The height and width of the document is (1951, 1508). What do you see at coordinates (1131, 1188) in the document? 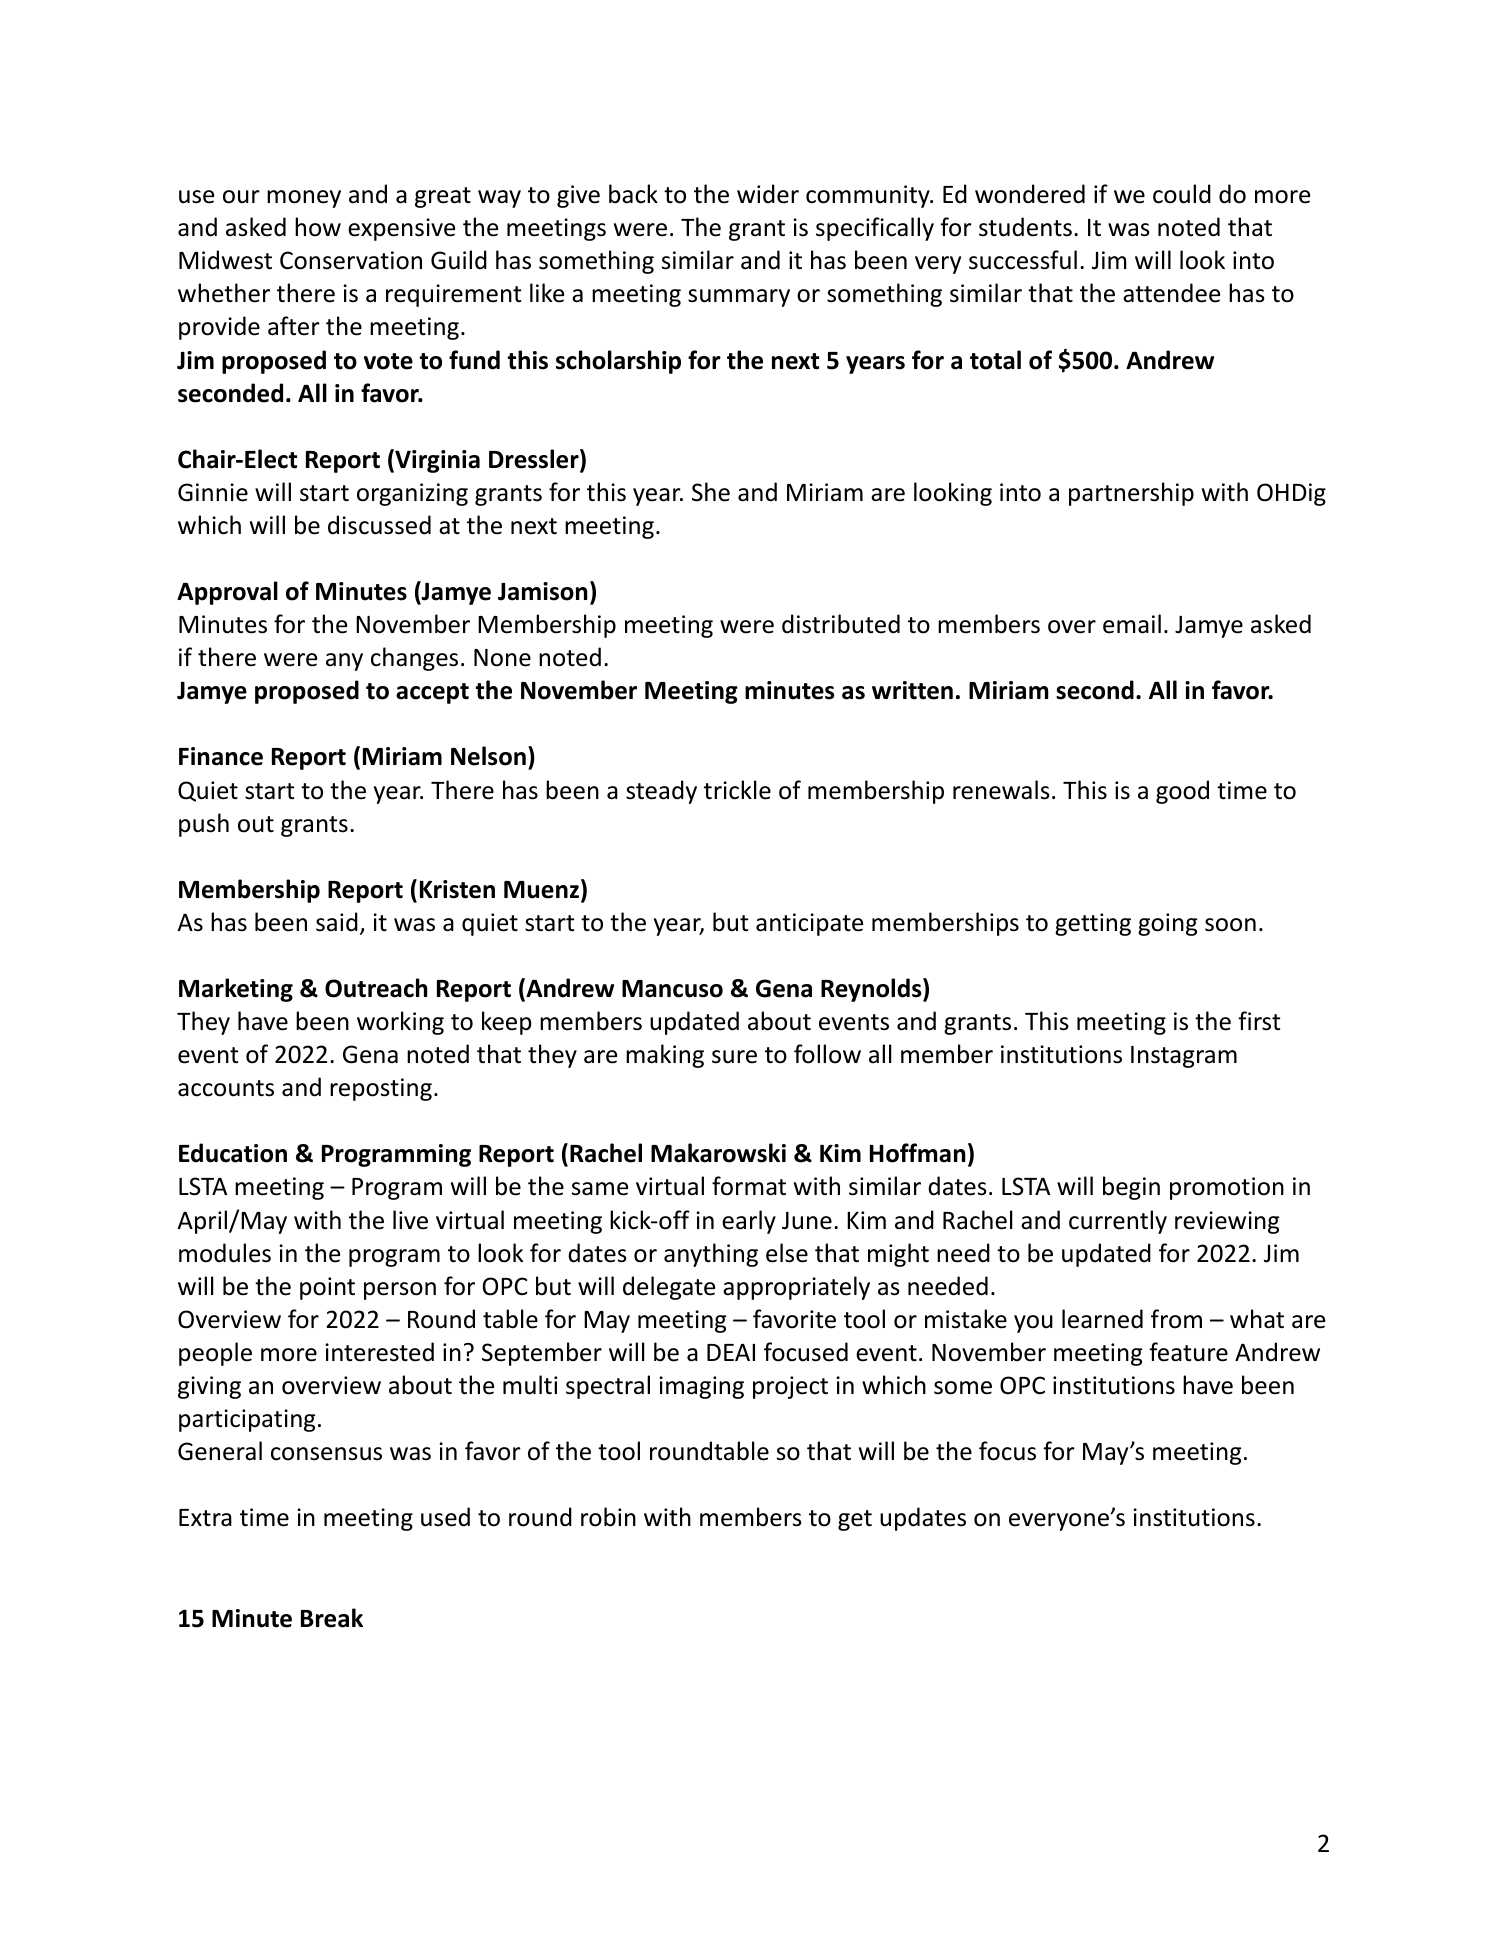
I see `begin` at bounding box center [1131, 1188].
